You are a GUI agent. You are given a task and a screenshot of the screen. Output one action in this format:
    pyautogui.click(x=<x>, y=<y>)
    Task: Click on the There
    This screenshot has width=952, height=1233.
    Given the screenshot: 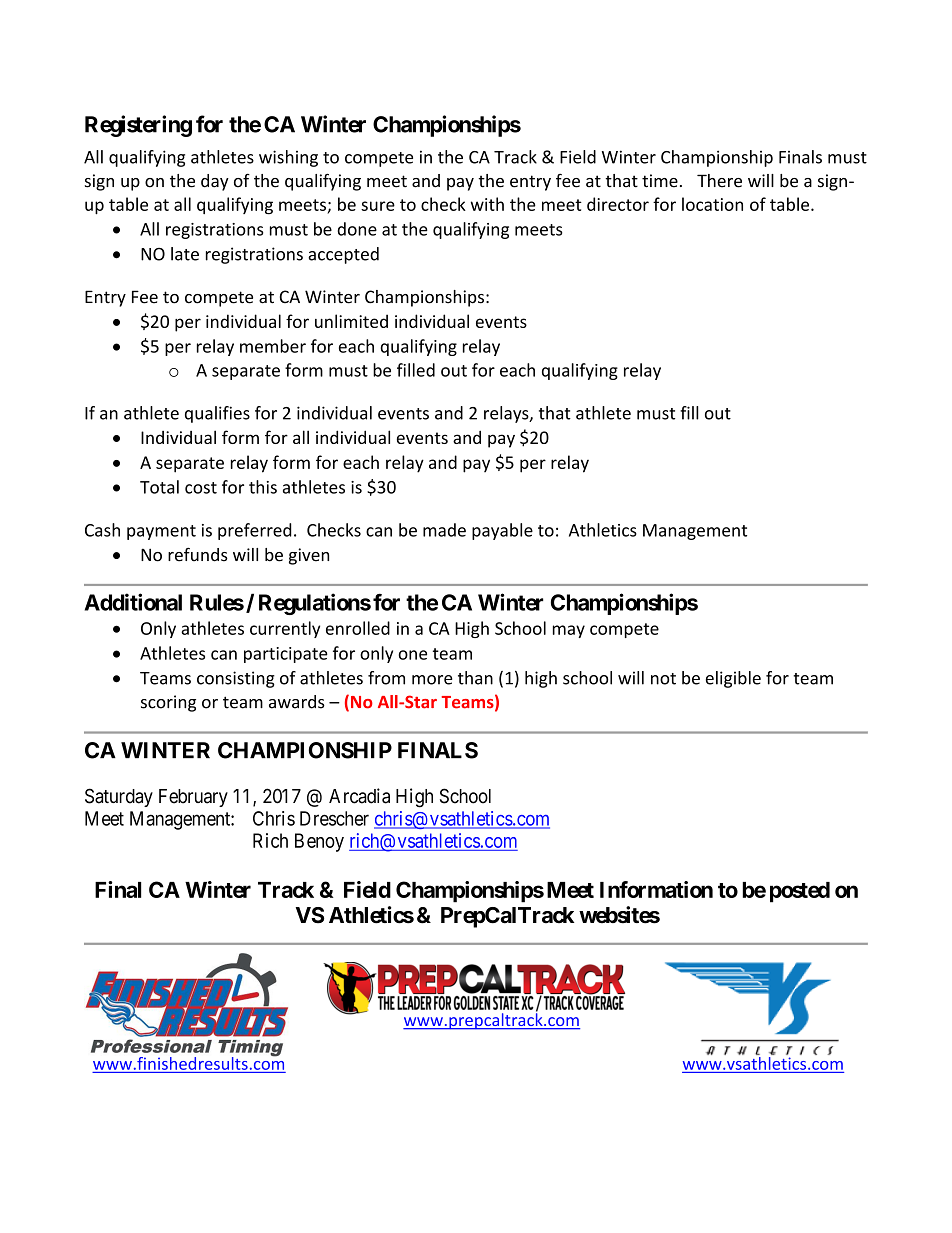 What is the action you would take?
    pyautogui.click(x=719, y=181)
